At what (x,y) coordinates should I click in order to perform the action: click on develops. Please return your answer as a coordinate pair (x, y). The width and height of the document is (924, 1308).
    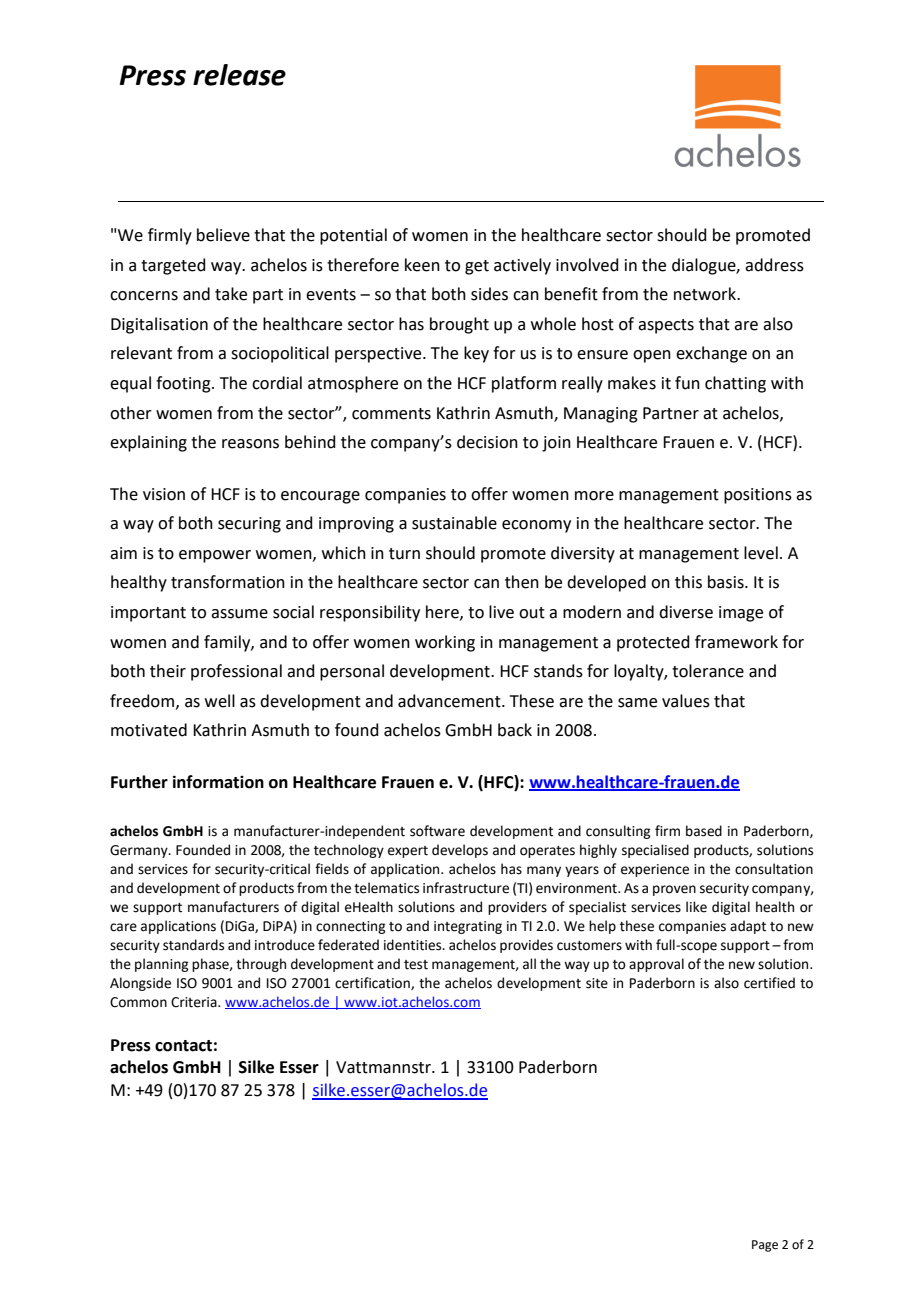
    Looking at the image, I should click on (460, 851).
